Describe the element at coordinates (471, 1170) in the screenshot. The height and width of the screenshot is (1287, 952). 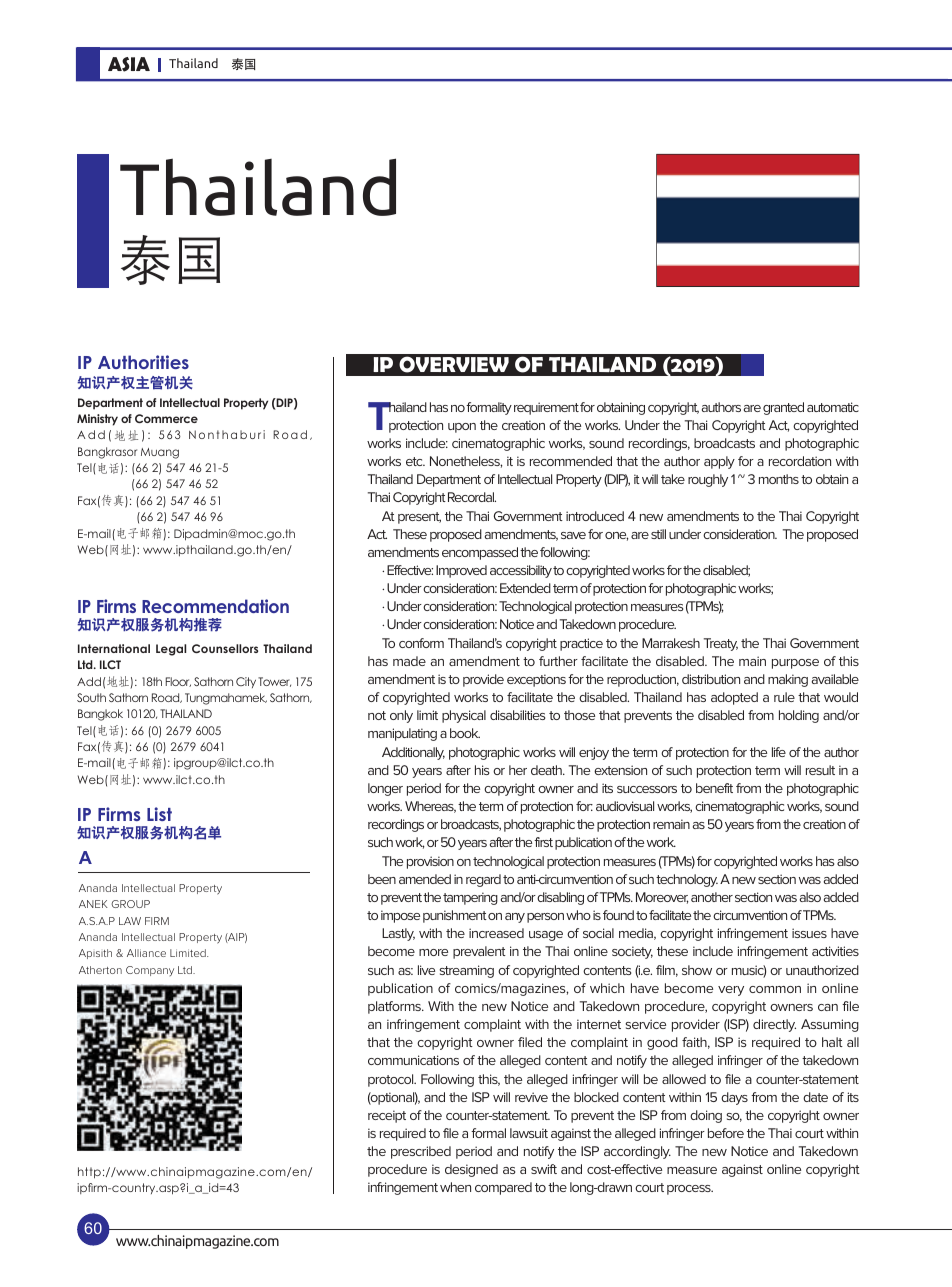
I see `designed` at that location.
